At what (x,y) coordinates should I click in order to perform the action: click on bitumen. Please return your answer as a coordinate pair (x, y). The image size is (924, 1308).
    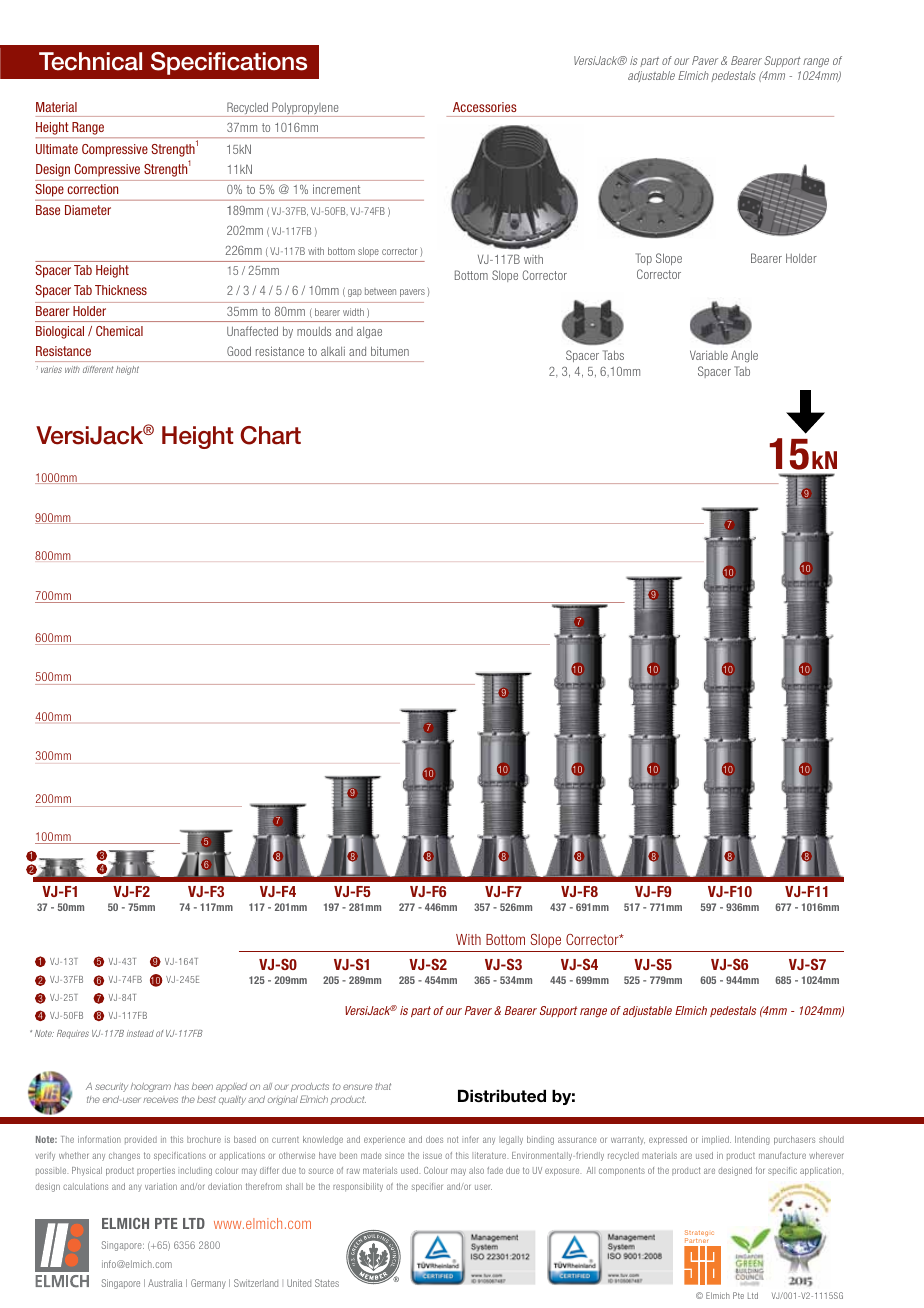
    Looking at the image, I should click on (390, 351).
